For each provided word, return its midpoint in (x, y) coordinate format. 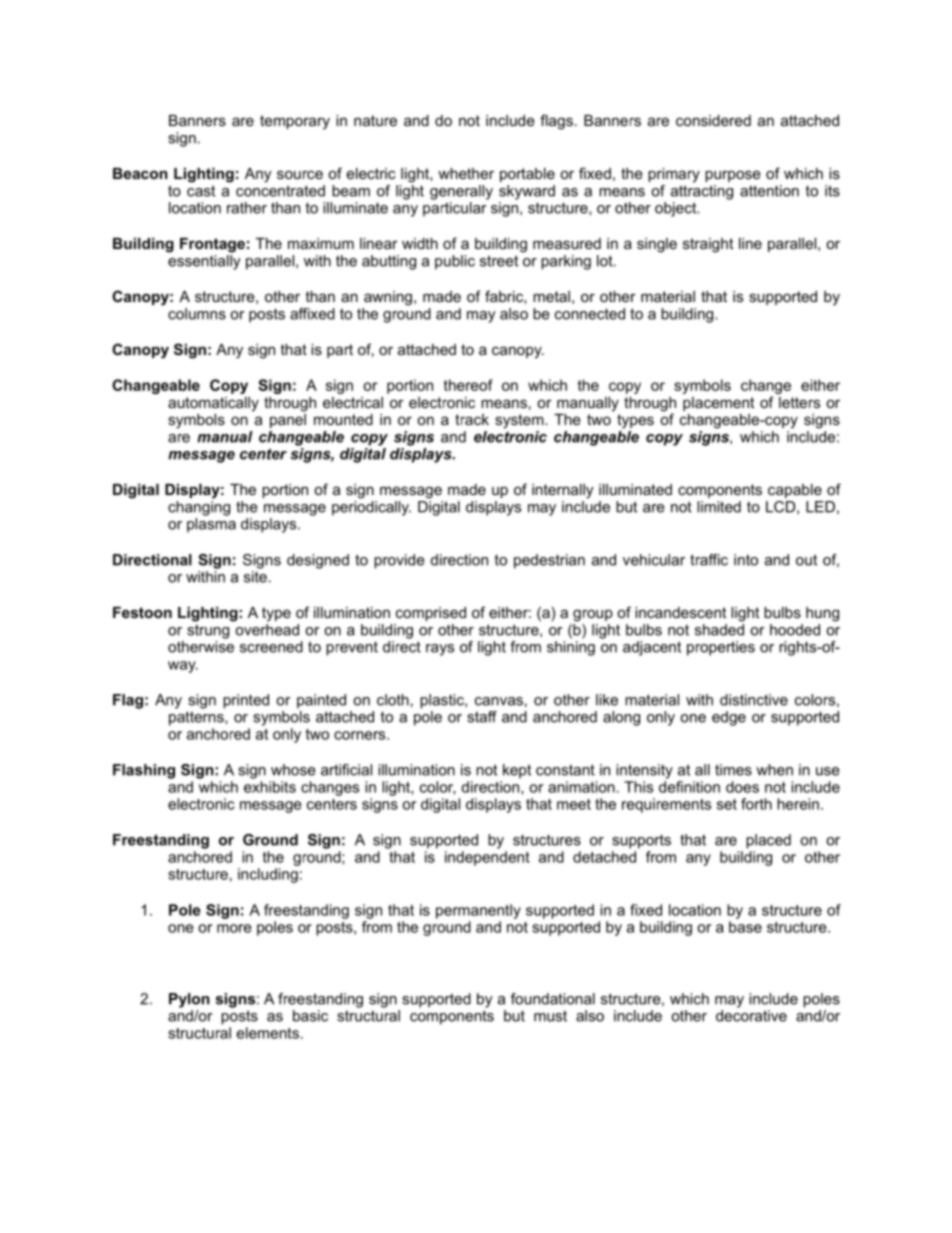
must (550, 1016)
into (746, 560)
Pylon (189, 1000)
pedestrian (549, 561)
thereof (468, 385)
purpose (733, 176)
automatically (213, 404)
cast (201, 191)
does (742, 787)
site (255, 577)
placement (718, 404)
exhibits (270, 787)
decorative (751, 1016)
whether (466, 173)
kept (517, 771)
